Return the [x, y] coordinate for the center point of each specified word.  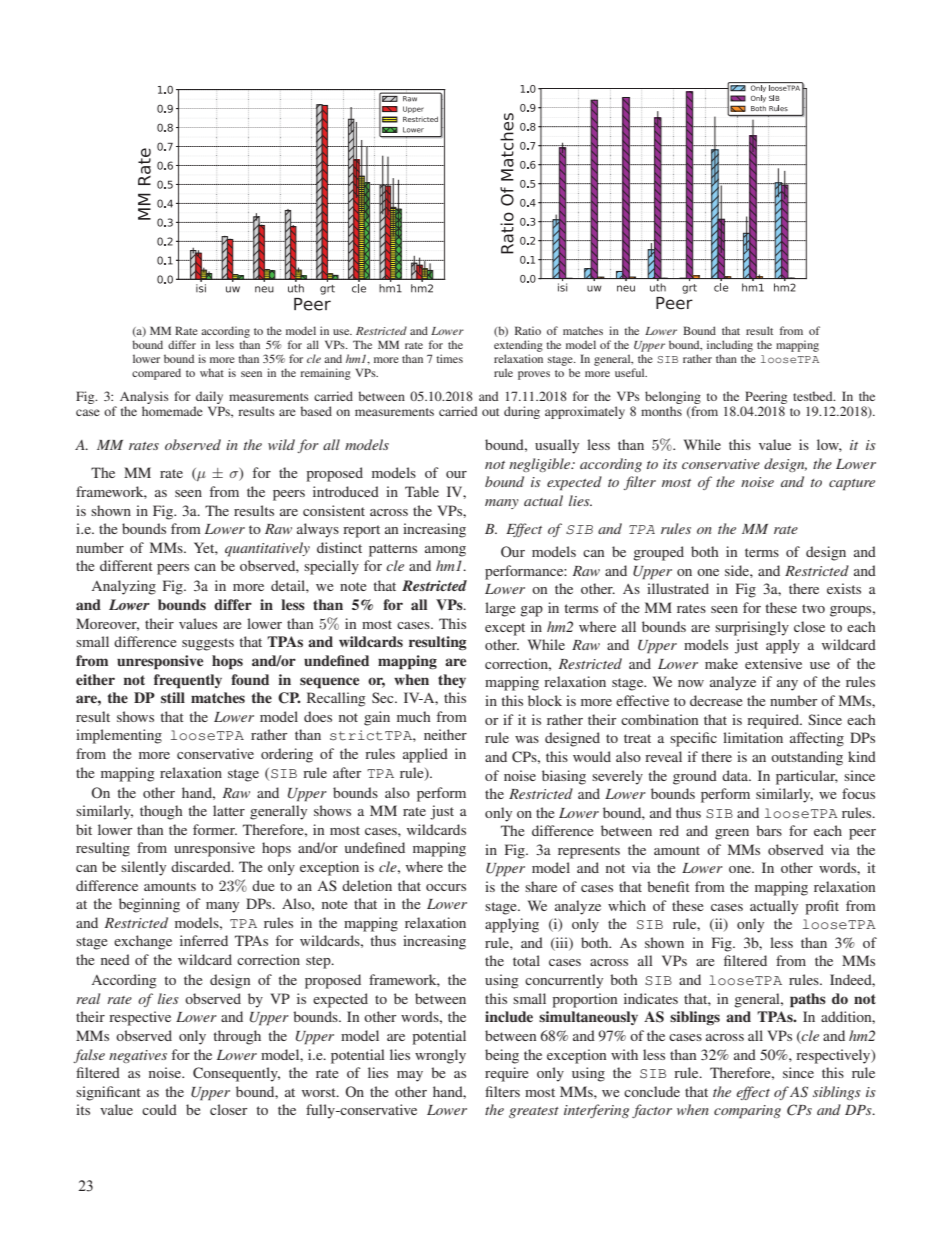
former [215, 829]
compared [156, 374]
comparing [747, 1112]
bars [769, 830]
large [500, 609]
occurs [446, 887]
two [813, 608]
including [730, 346]
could [159, 1109]
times [449, 358]
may [410, 1076]
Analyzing [124, 587]
